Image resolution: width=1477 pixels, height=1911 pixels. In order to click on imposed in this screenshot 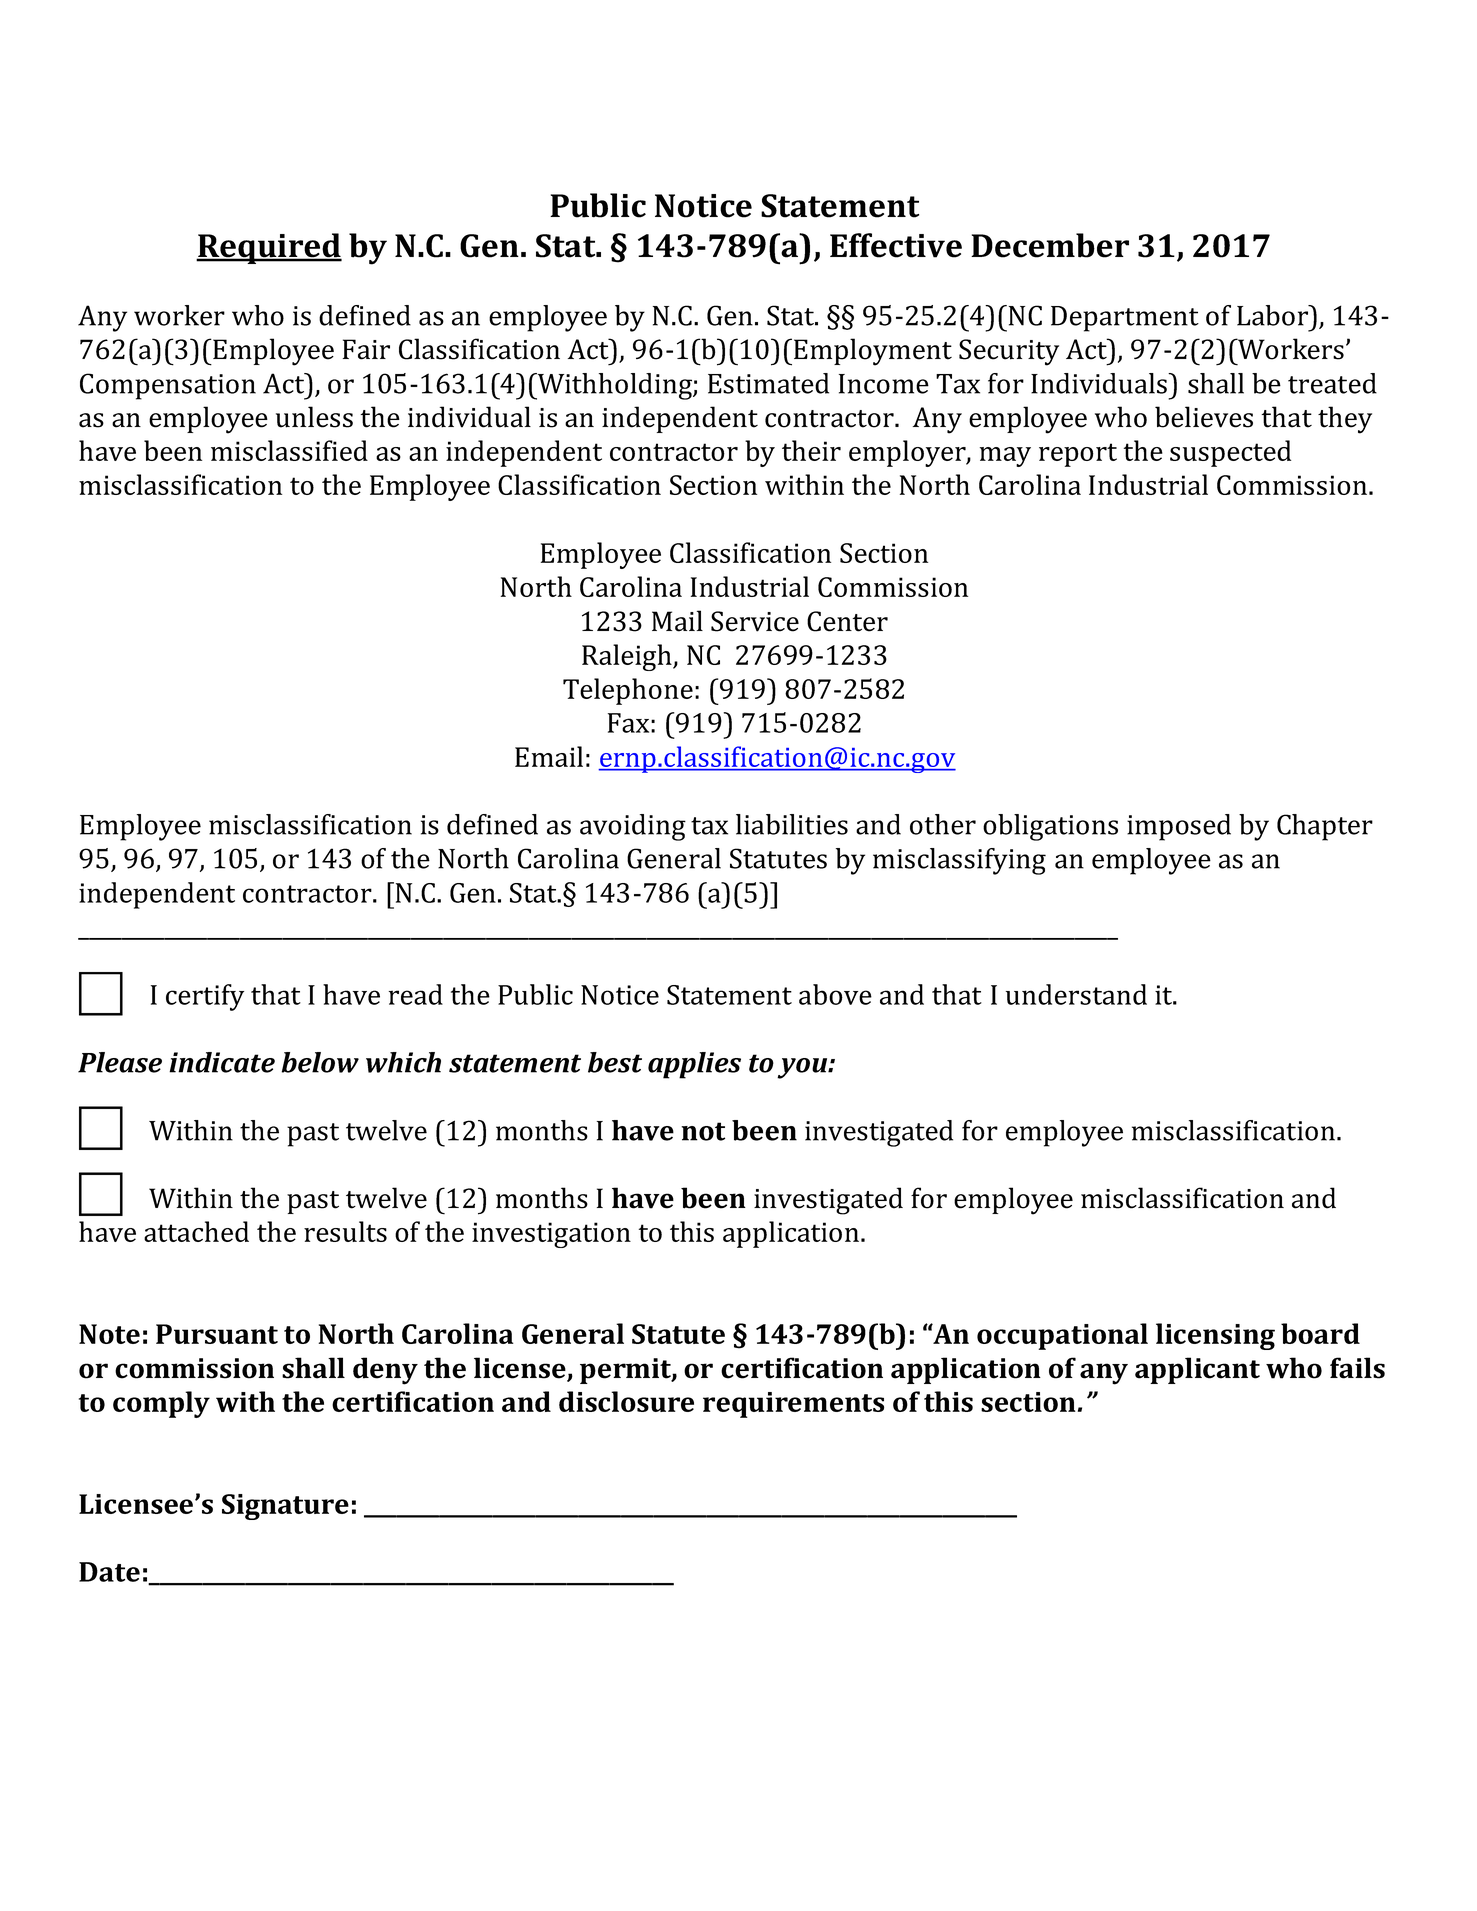, I will do `click(1179, 827)`.
